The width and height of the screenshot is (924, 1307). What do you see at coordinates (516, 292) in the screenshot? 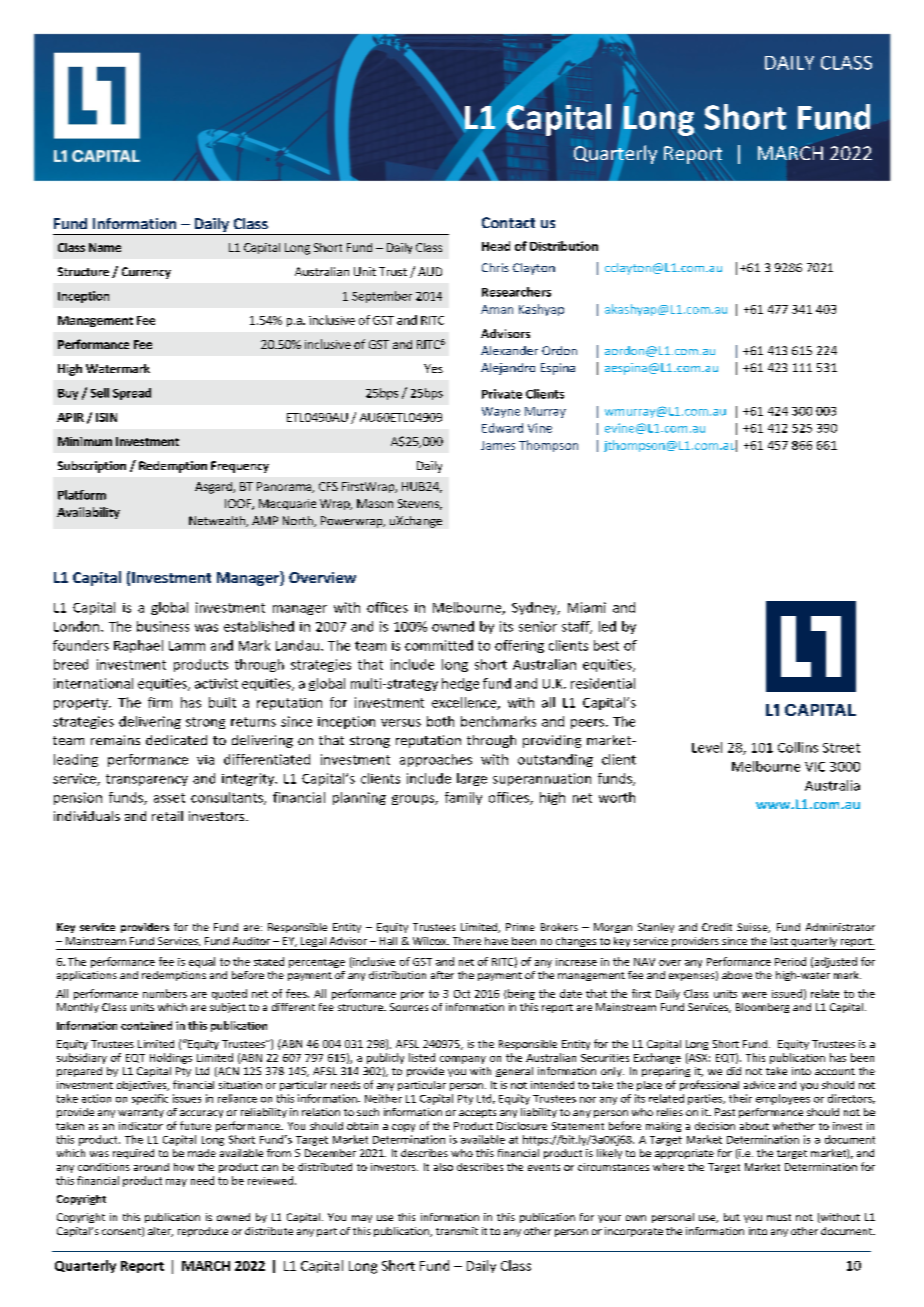
I see `Researchers` at bounding box center [516, 292].
